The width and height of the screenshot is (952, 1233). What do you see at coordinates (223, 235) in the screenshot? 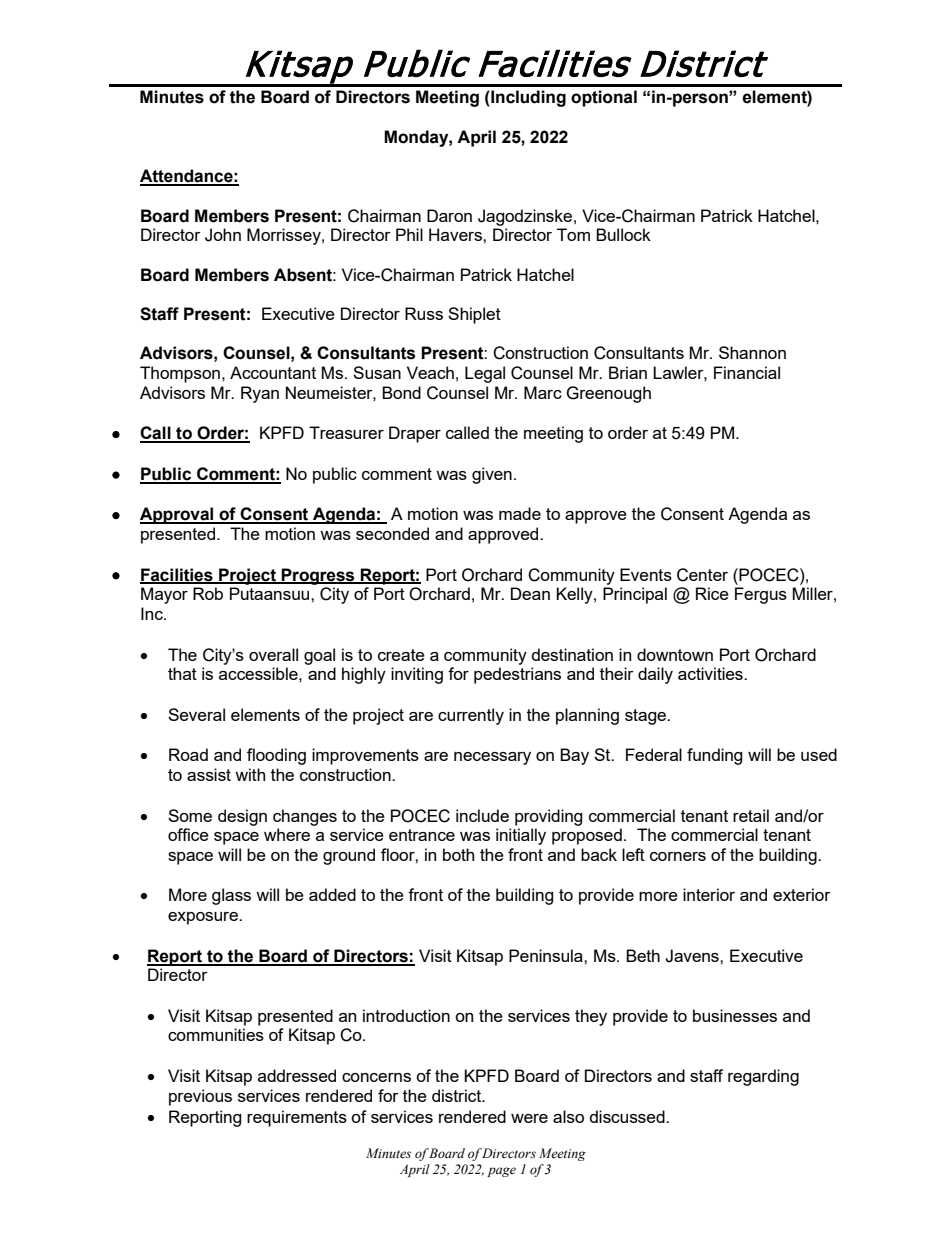
I see `John` at bounding box center [223, 235].
